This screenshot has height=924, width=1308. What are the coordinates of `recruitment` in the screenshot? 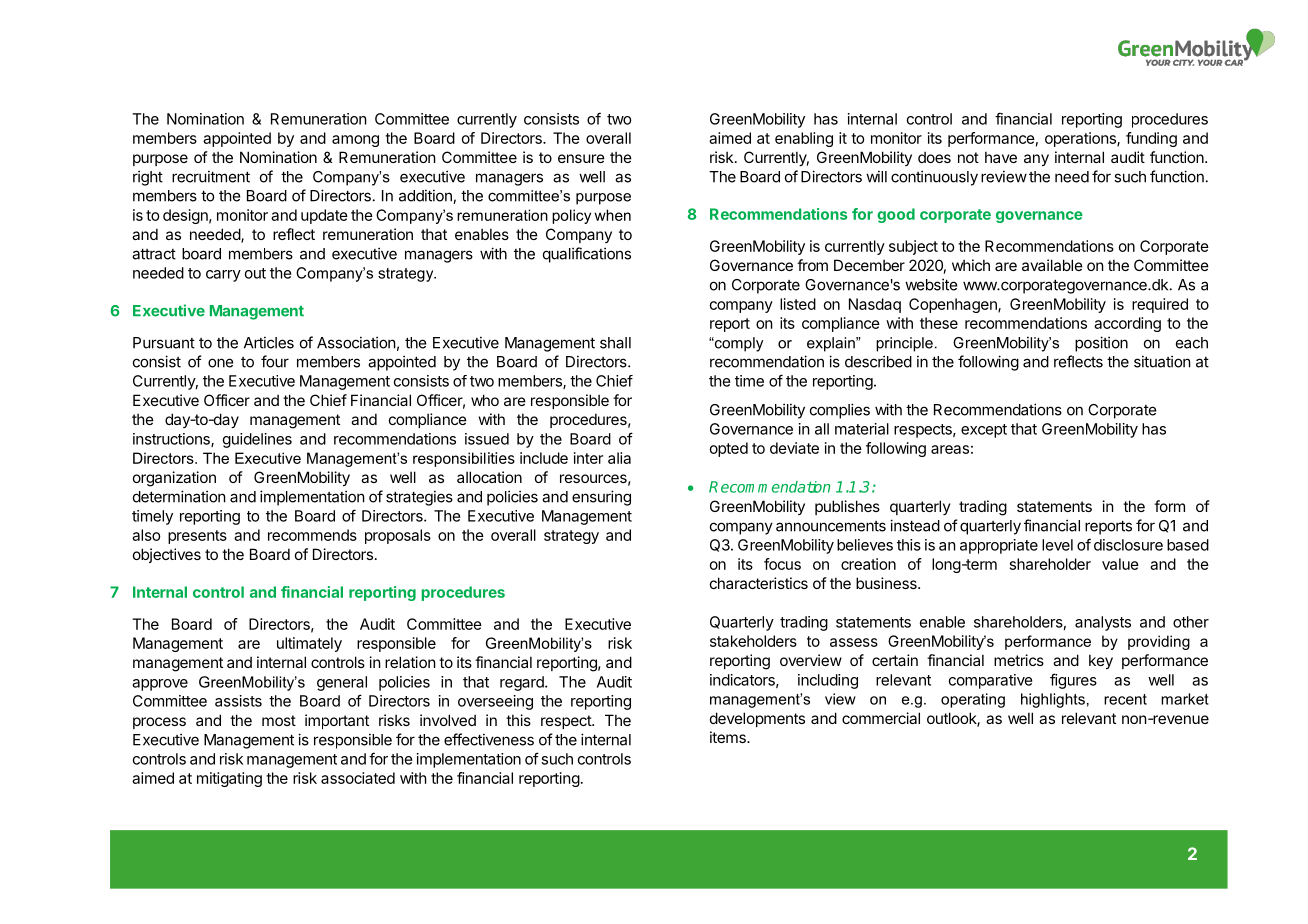 It's located at (211, 176).
